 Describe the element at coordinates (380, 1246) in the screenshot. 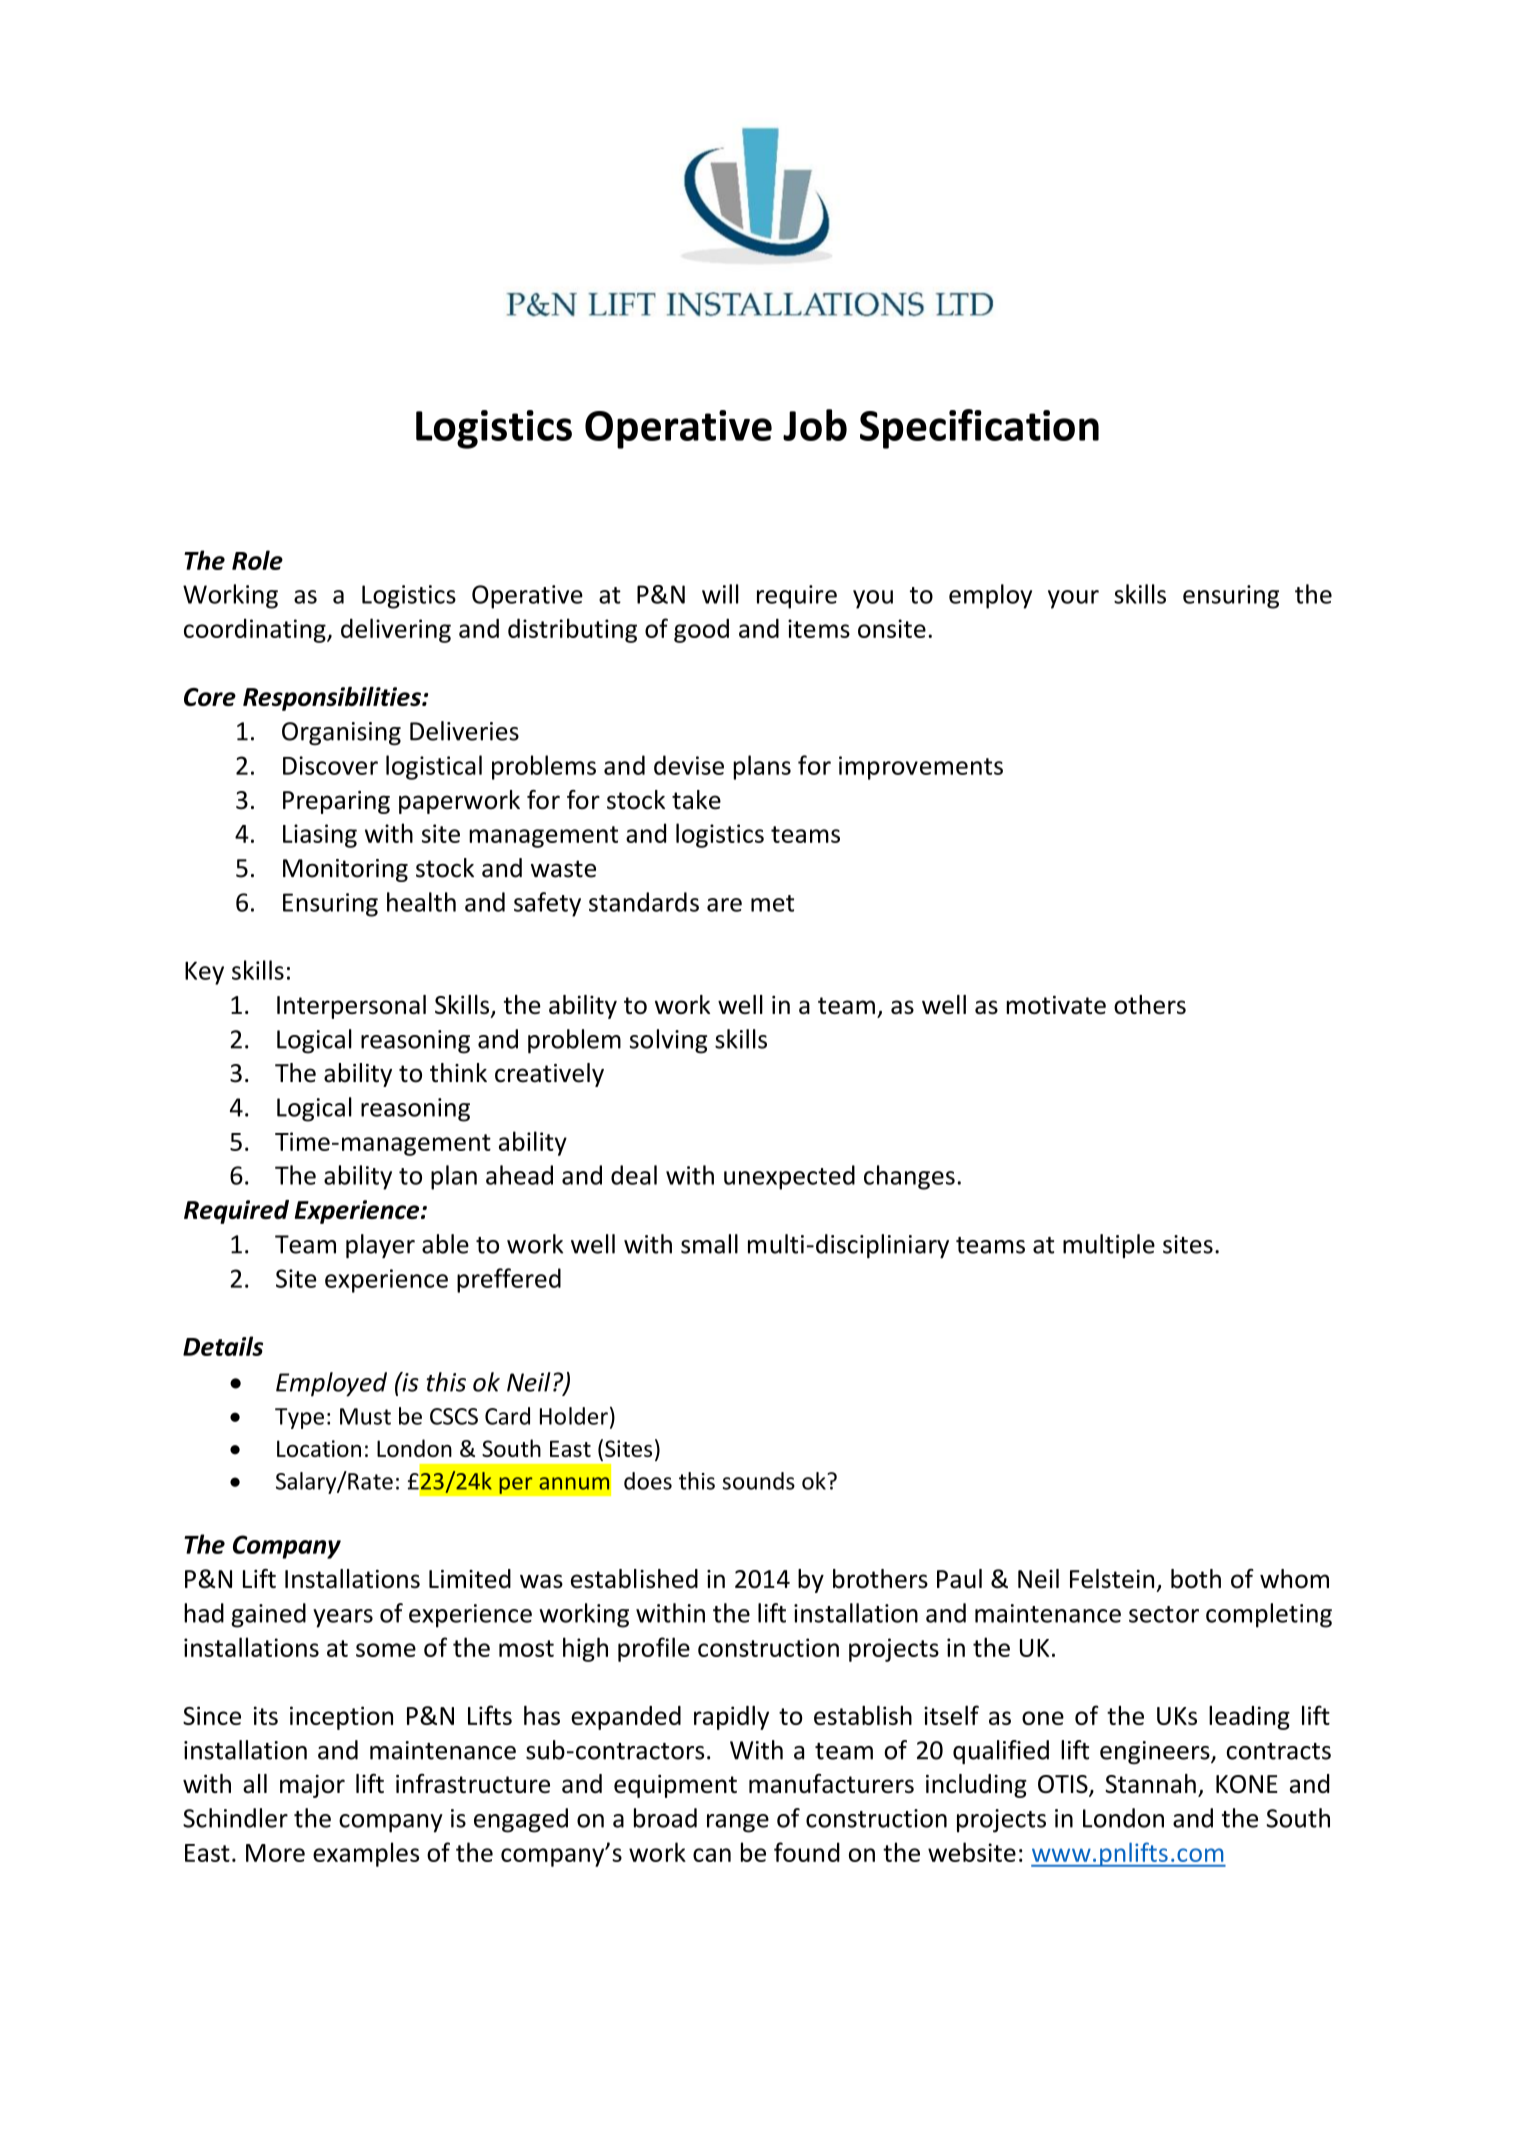

I see `player` at that location.
